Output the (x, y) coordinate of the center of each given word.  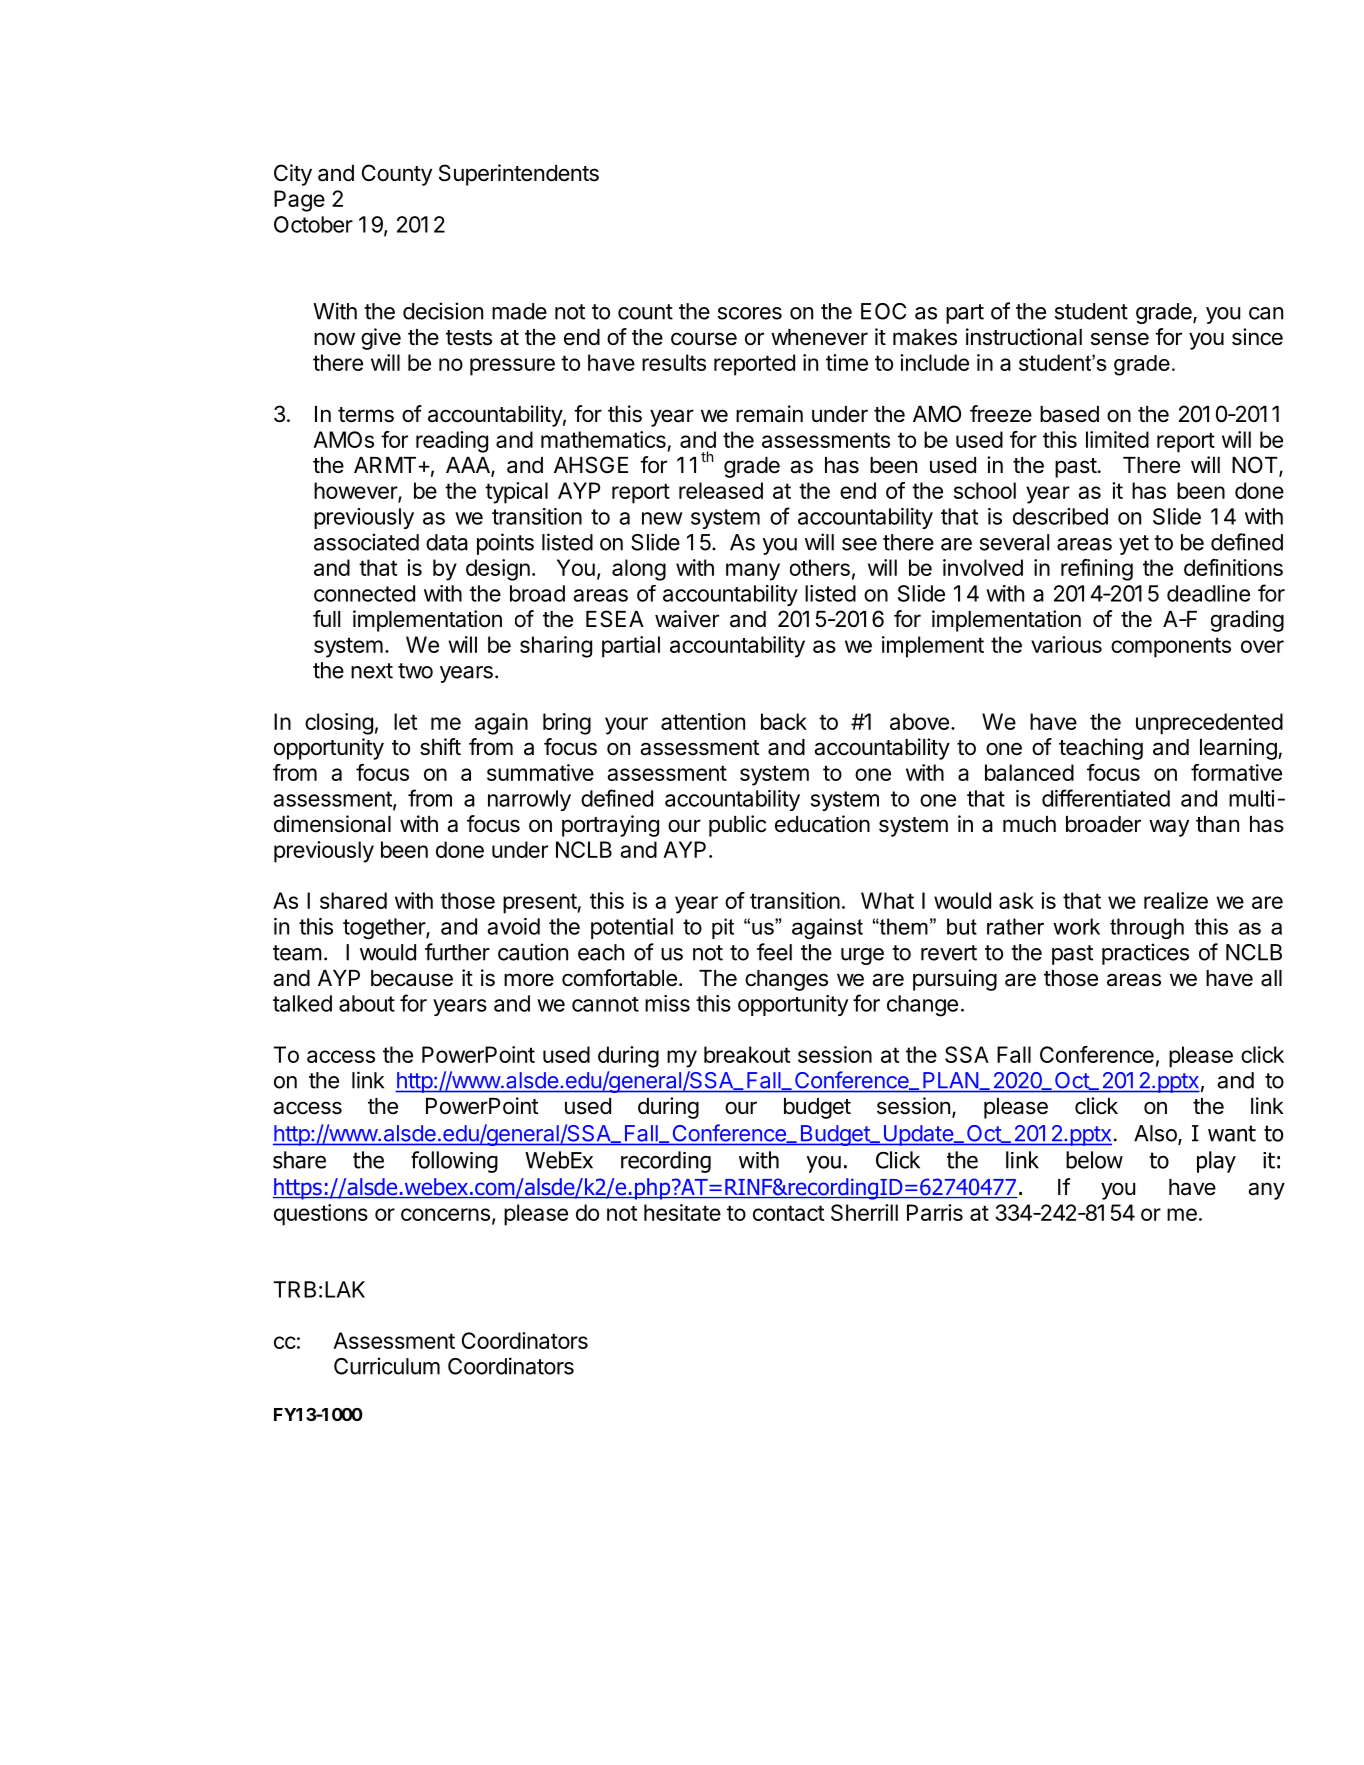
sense (1120, 339)
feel (774, 952)
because (412, 978)
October (313, 224)
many (753, 572)
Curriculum (387, 1366)
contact (788, 1213)
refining (1097, 570)
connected (364, 593)
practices (1145, 954)
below (1094, 1160)
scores (750, 313)
